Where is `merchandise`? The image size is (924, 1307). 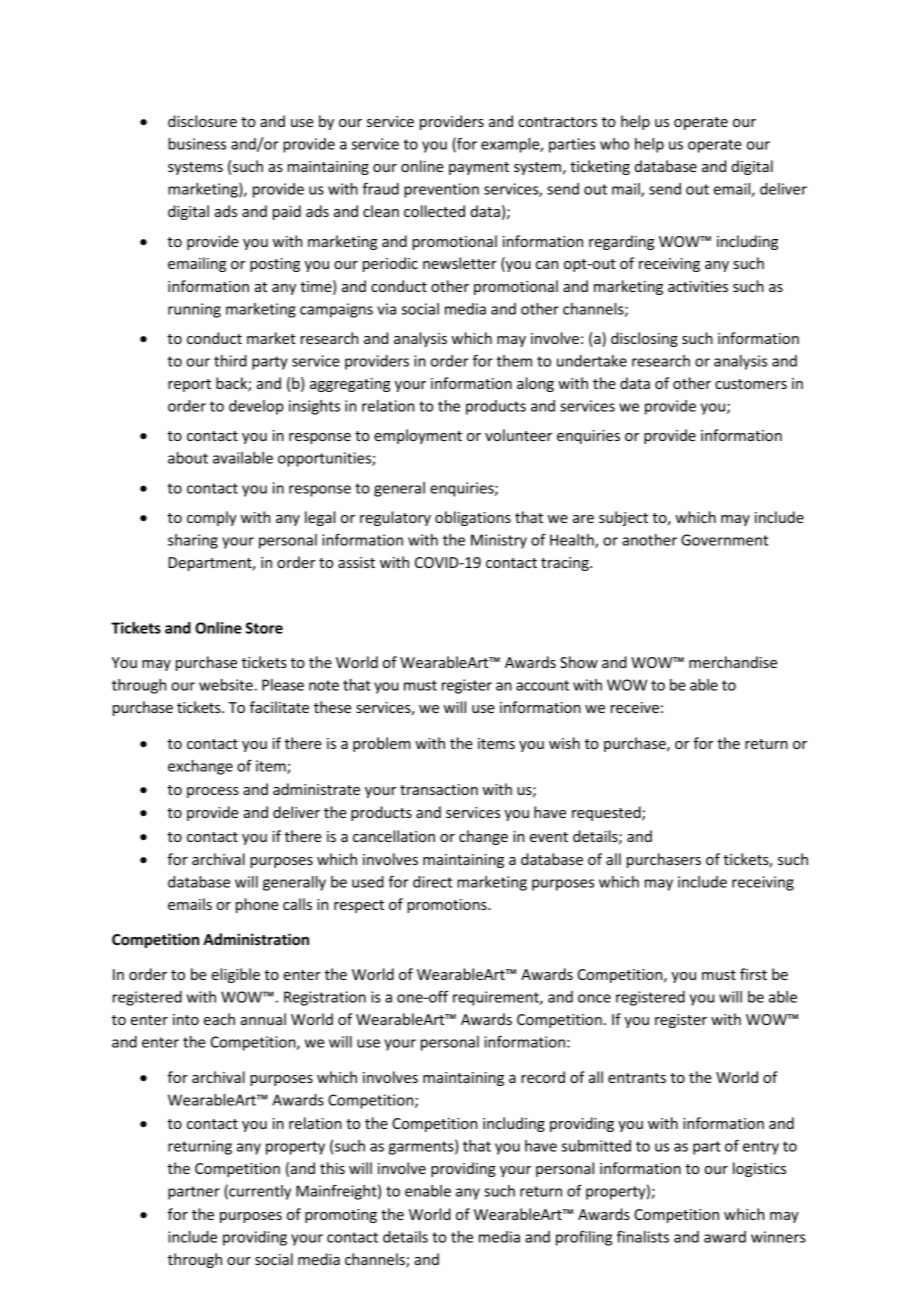
merchandise is located at coordinates (733, 662).
